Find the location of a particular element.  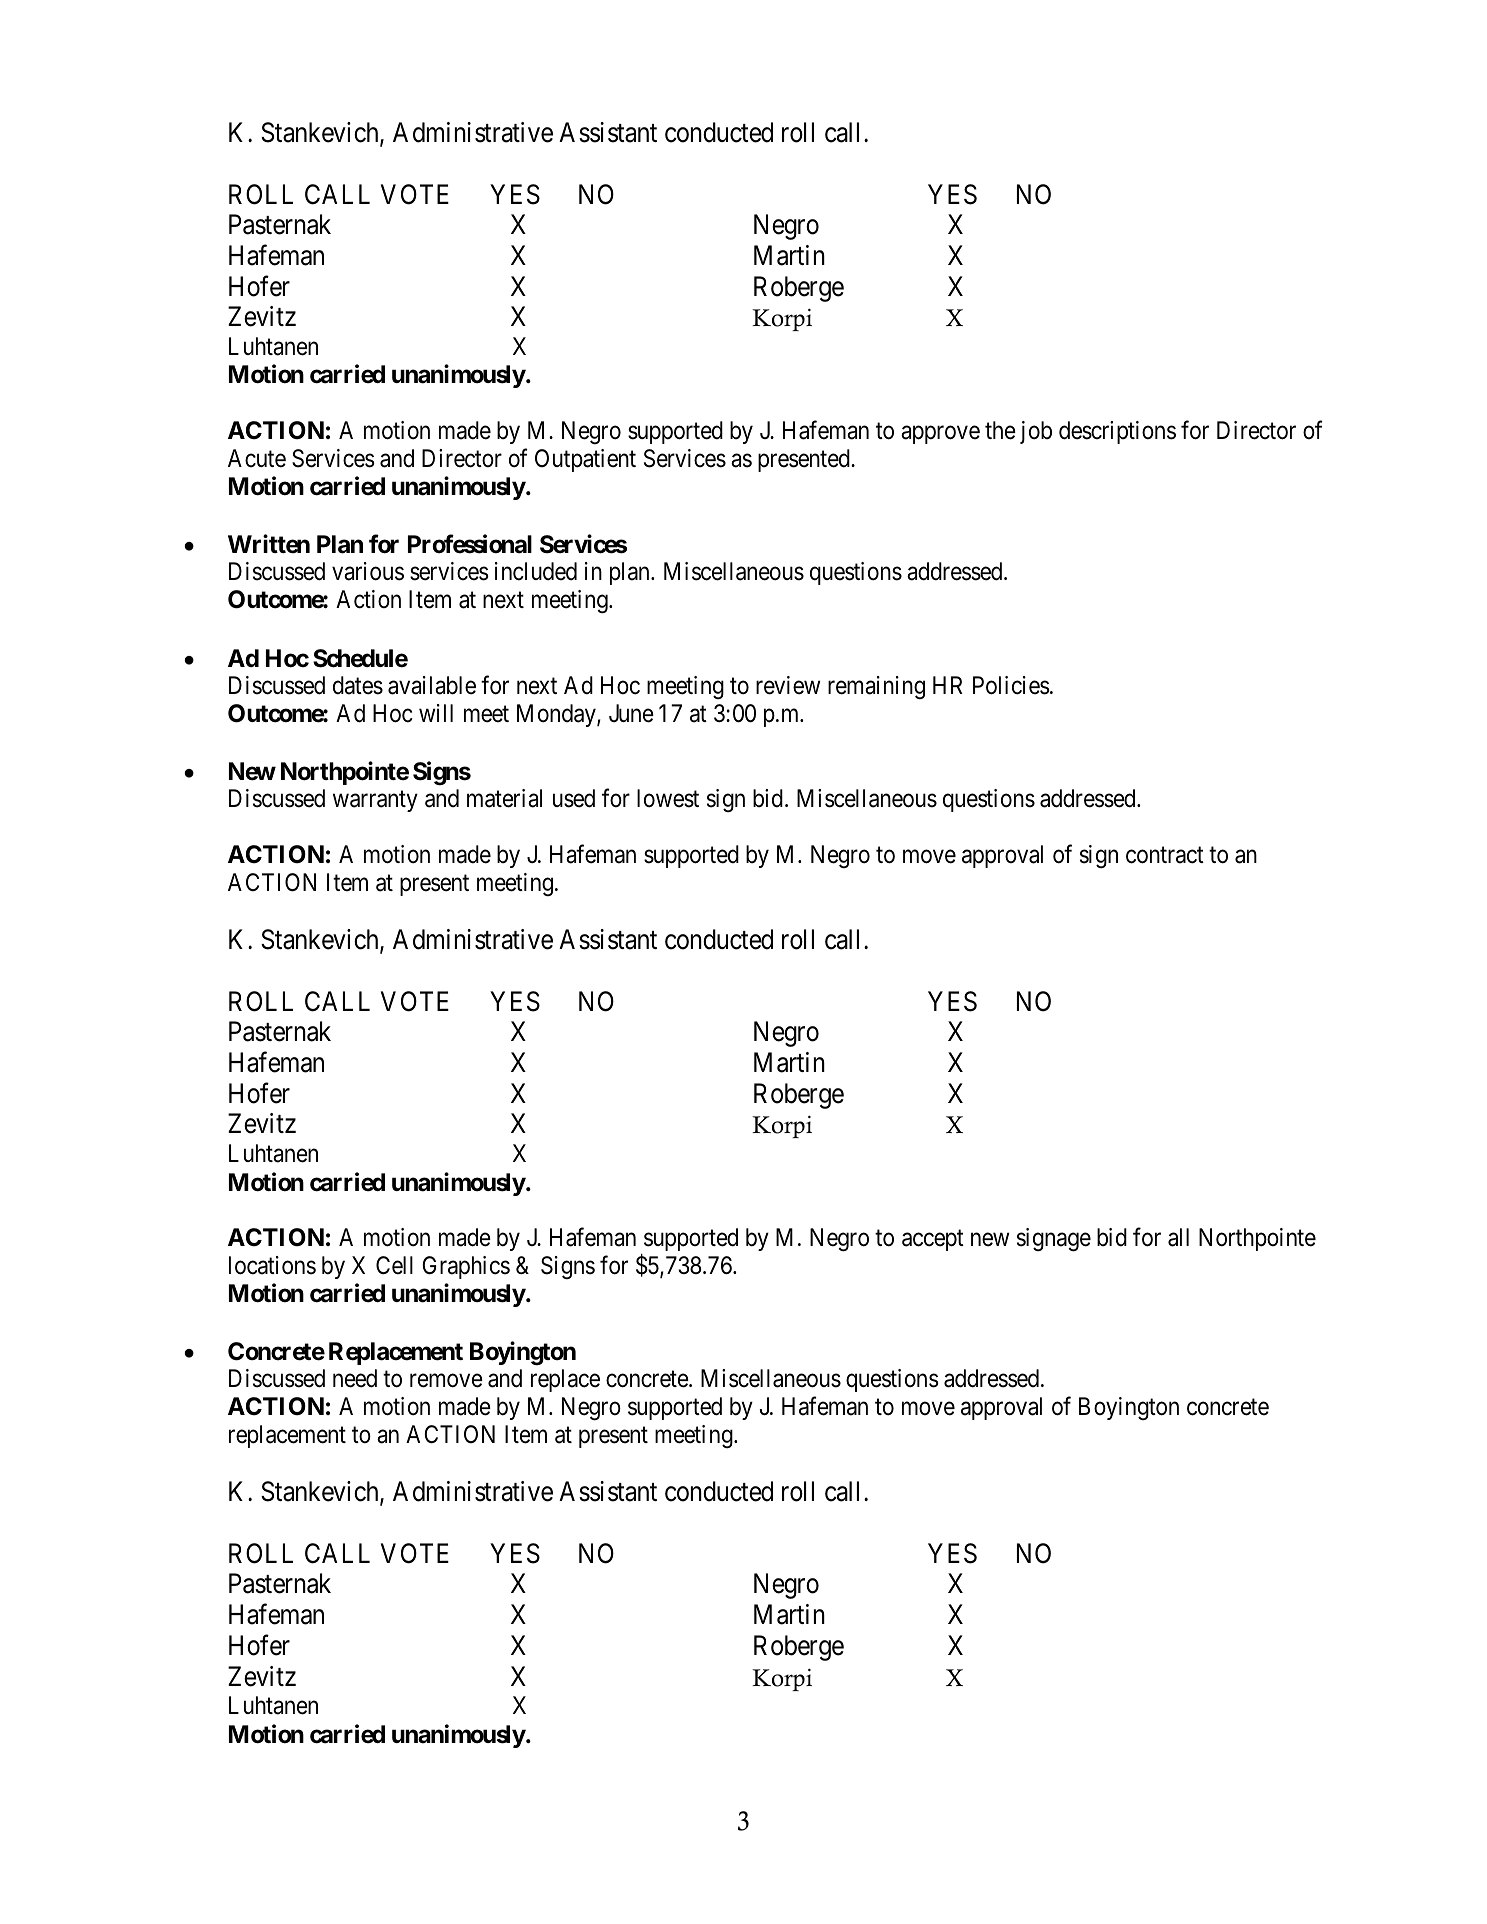

Graphics is located at coordinates (466, 1267).
